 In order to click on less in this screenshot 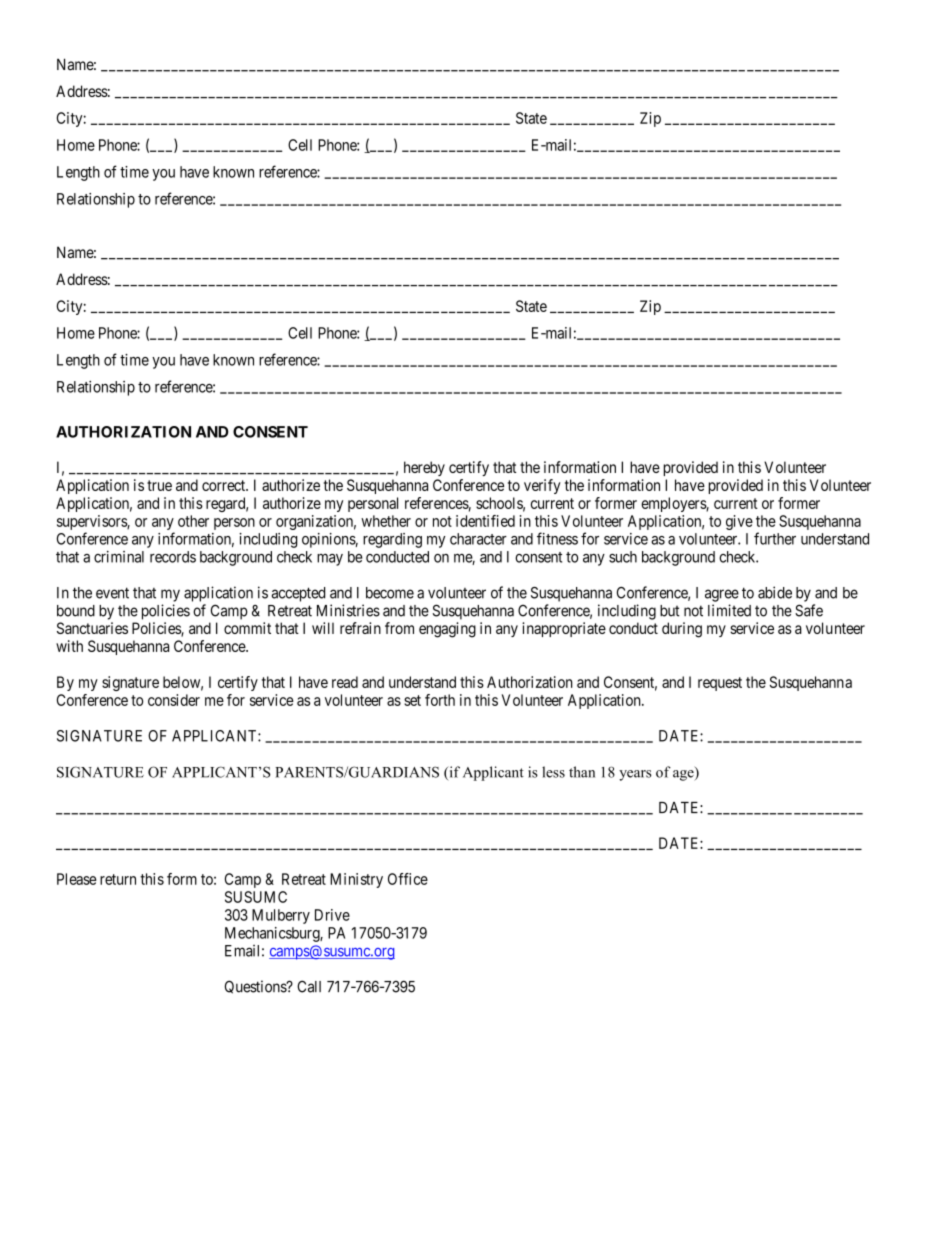, I will do `click(553, 772)`.
